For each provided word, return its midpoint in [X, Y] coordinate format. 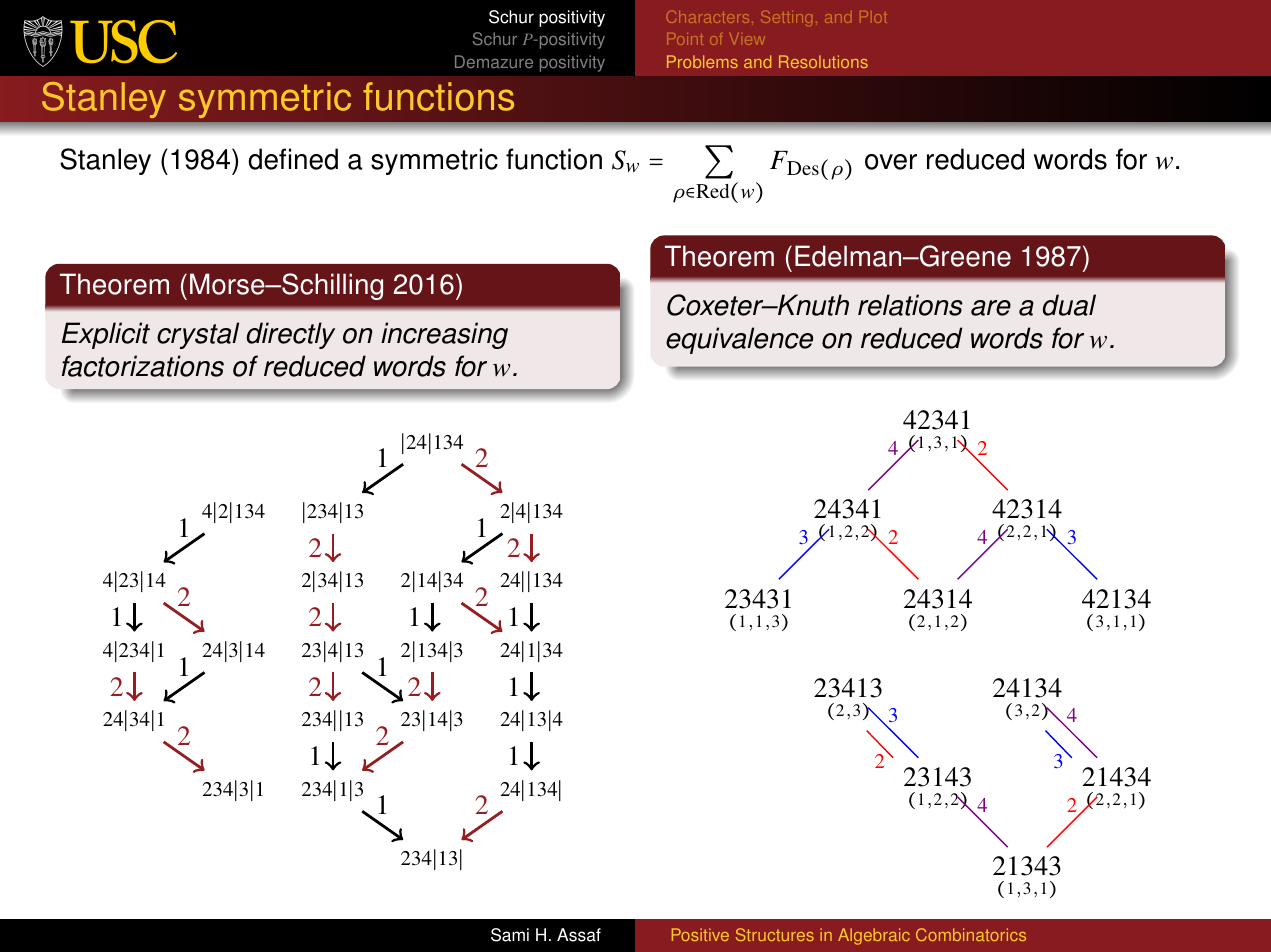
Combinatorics [971, 934]
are [991, 308]
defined [293, 159]
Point [685, 39]
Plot [873, 17]
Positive [700, 934]
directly [291, 335]
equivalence [739, 340]
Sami [510, 935]
